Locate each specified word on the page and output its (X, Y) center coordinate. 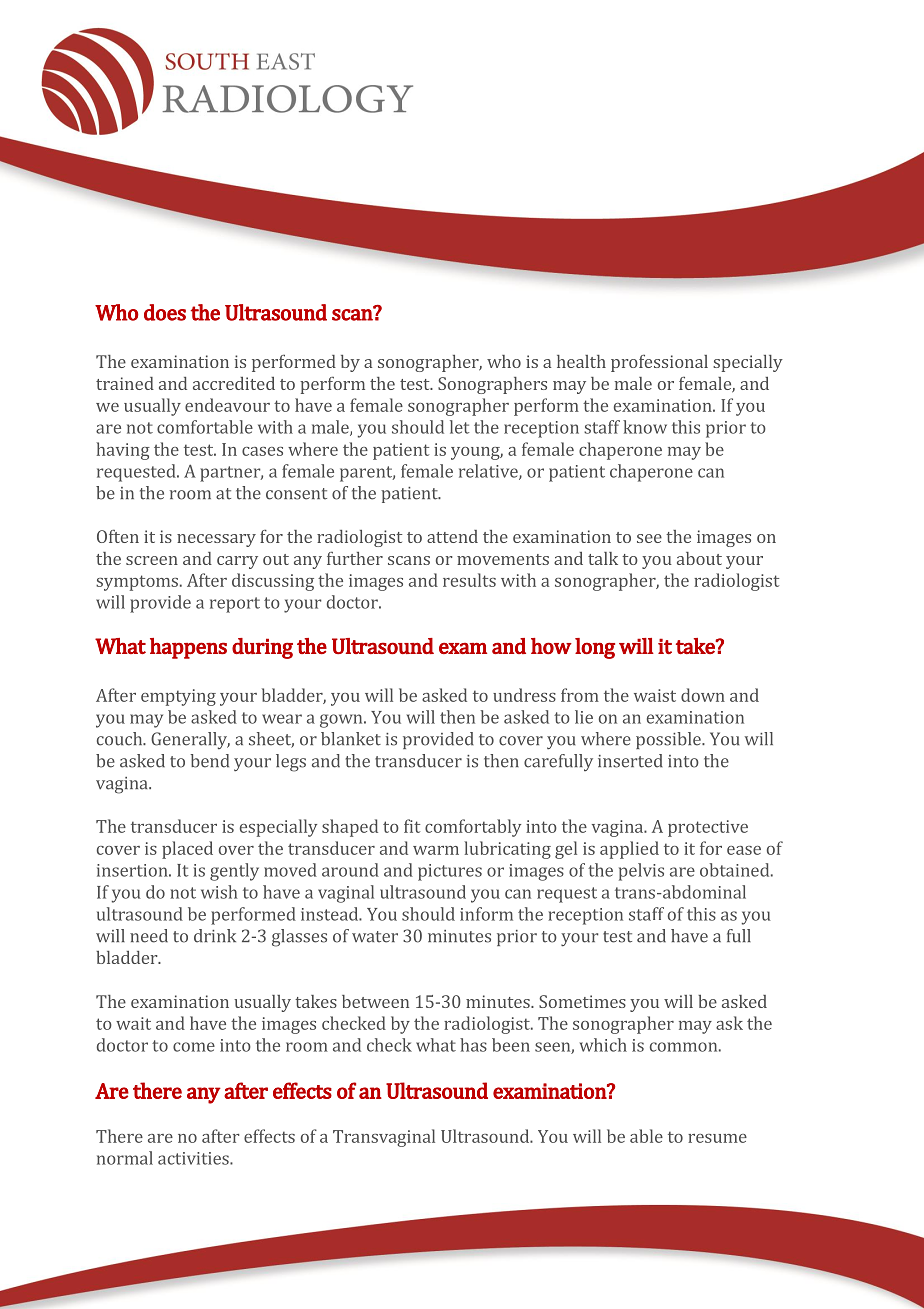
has (473, 1045)
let (459, 427)
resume (717, 1138)
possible (669, 740)
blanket (351, 739)
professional (659, 363)
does (165, 312)
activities (194, 1158)
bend (209, 761)
